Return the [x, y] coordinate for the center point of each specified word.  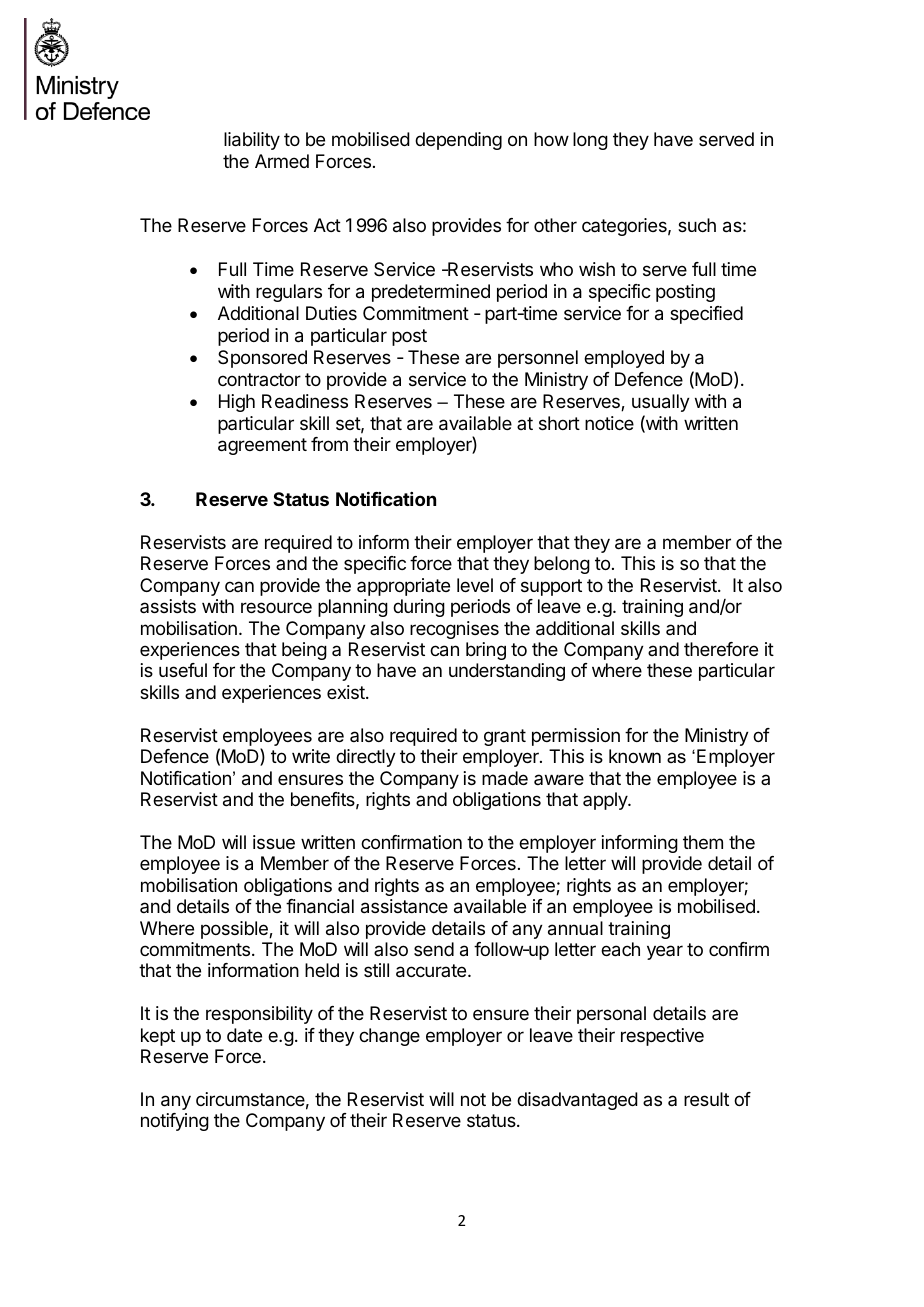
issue [274, 842]
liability [252, 141]
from [329, 444]
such [697, 225]
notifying [175, 1122]
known [635, 756]
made [505, 778]
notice [609, 423]
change [389, 1037]
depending [458, 141]
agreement [262, 446]
